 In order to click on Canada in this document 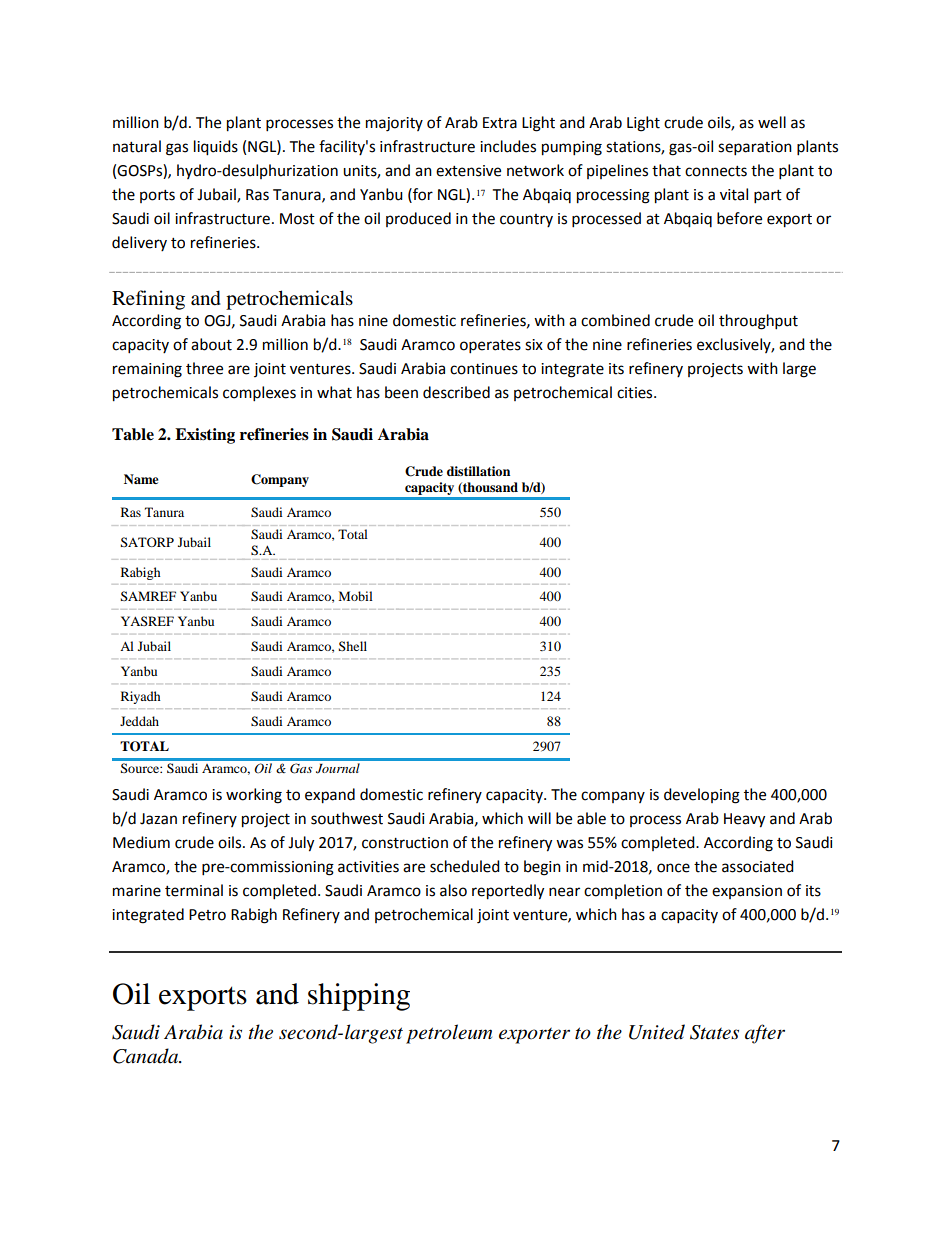, I will do `click(147, 1056)`.
